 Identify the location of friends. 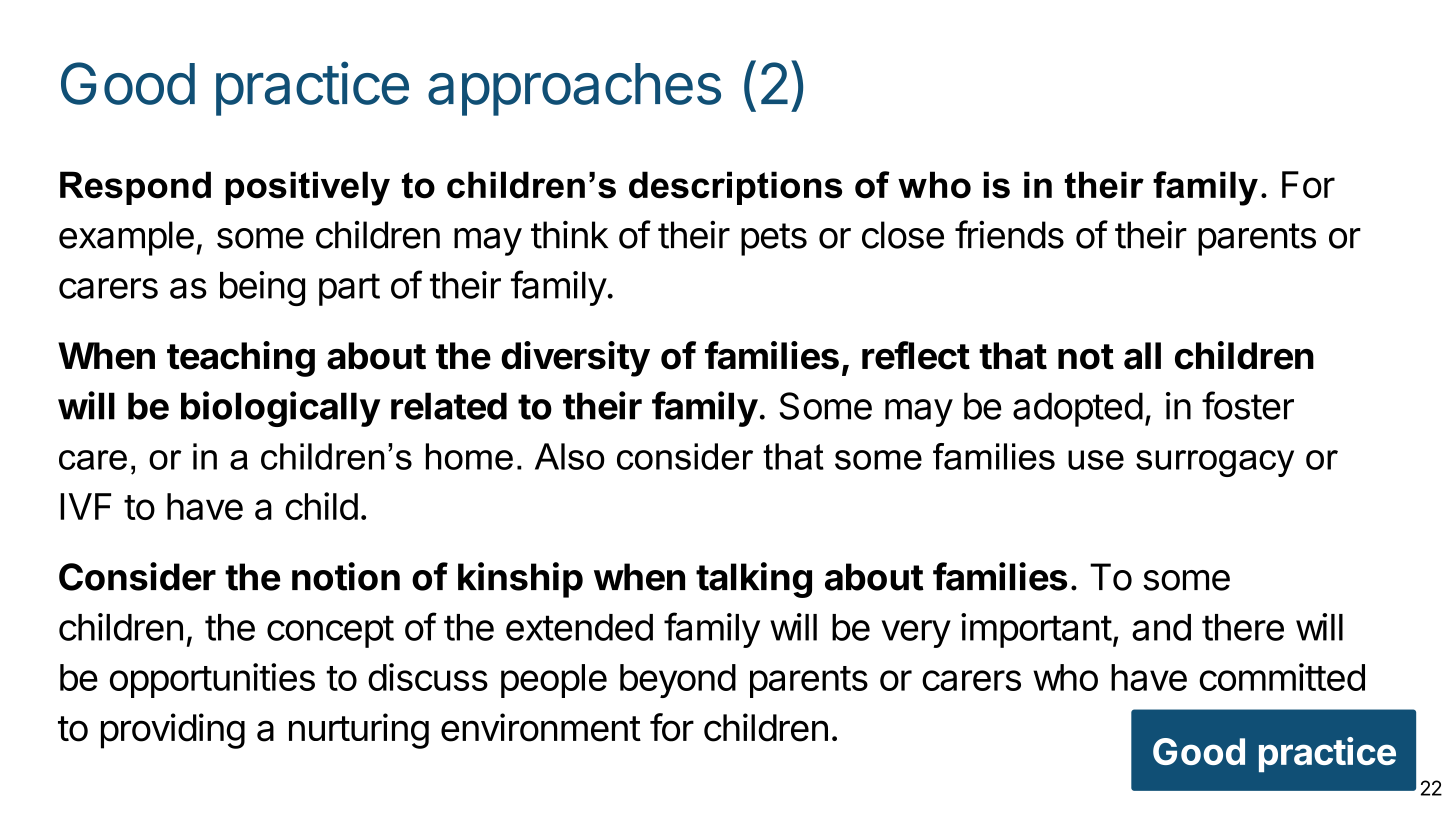
(1009, 234).
